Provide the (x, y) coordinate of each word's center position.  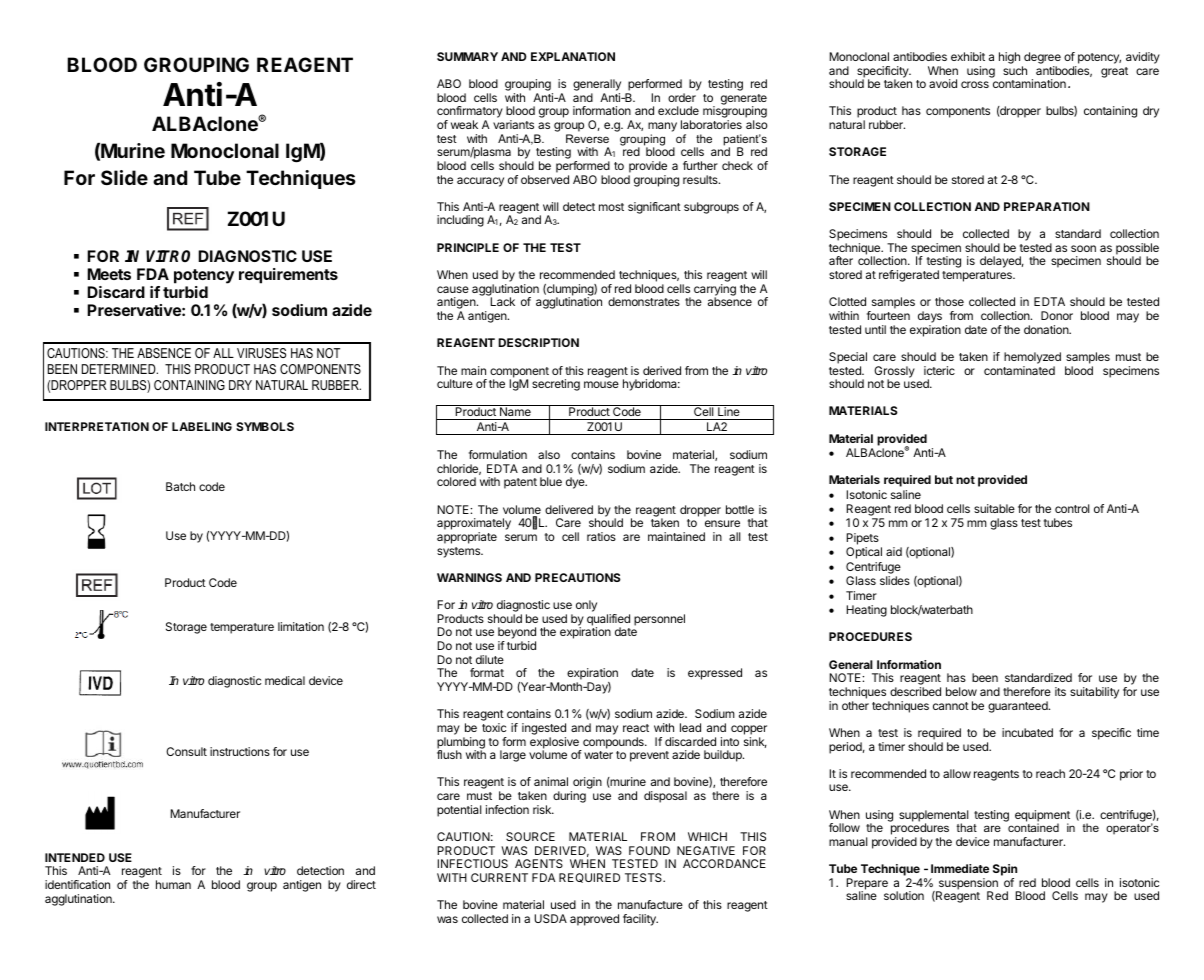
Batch (180, 486)
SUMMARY (467, 56)
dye (576, 483)
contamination (1029, 83)
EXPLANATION (573, 56)
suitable (994, 508)
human (173, 884)
